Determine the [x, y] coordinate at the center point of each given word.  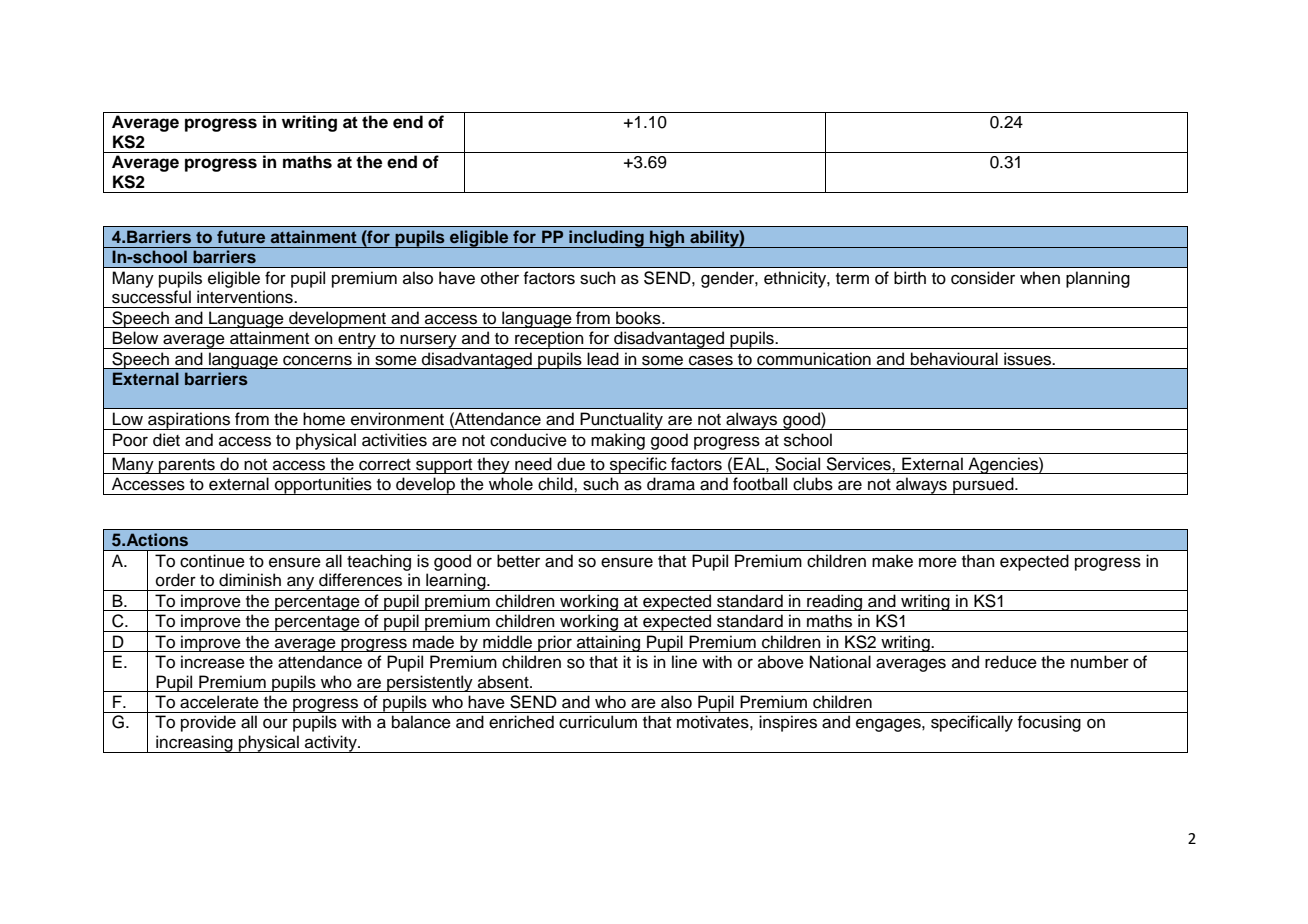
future [241, 236]
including [606, 239]
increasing [194, 744]
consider [983, 278]
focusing [1049, 723]
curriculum [598, 722]
